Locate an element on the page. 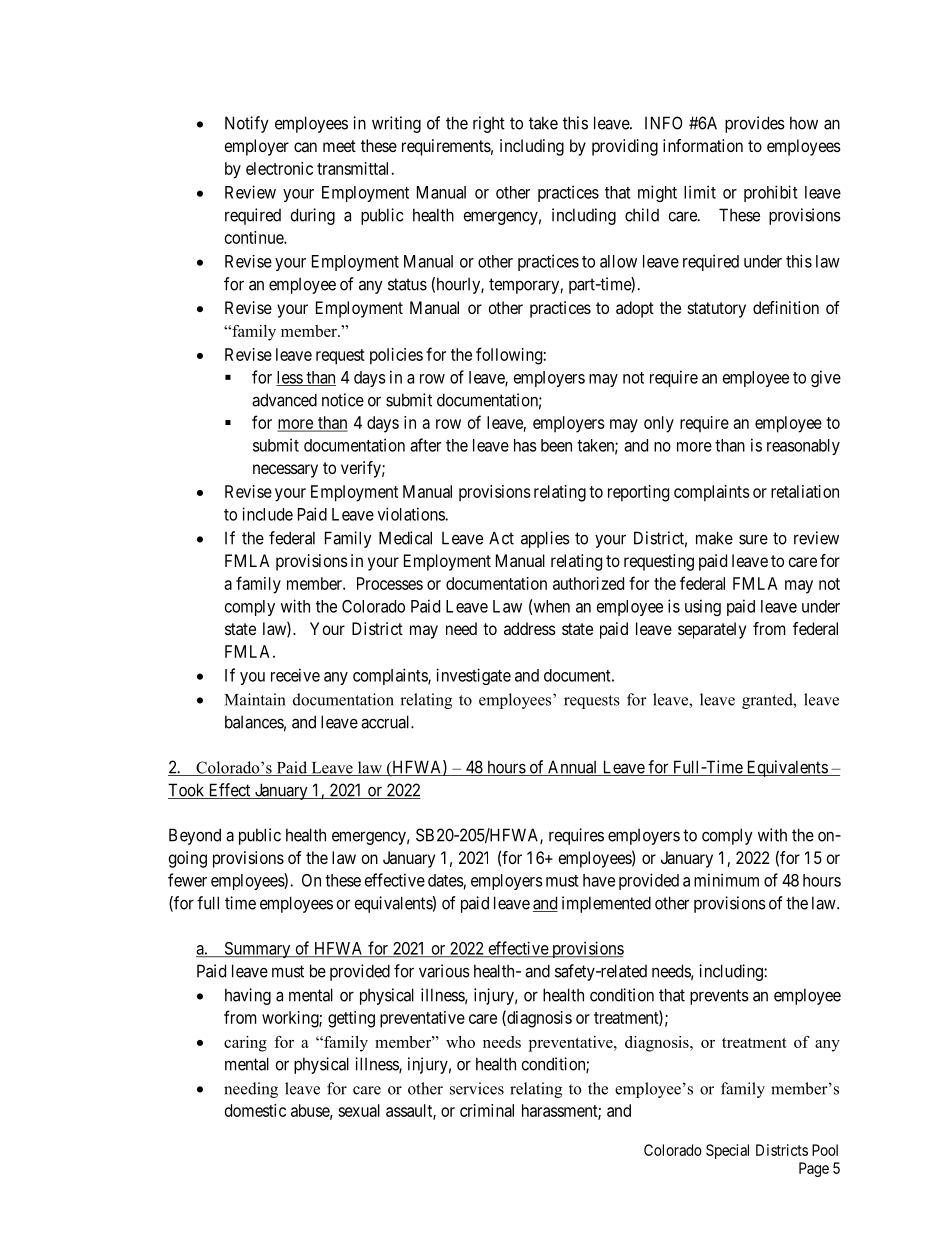 The image size is (952, 1233). has is located at coordinates (525, 445).
